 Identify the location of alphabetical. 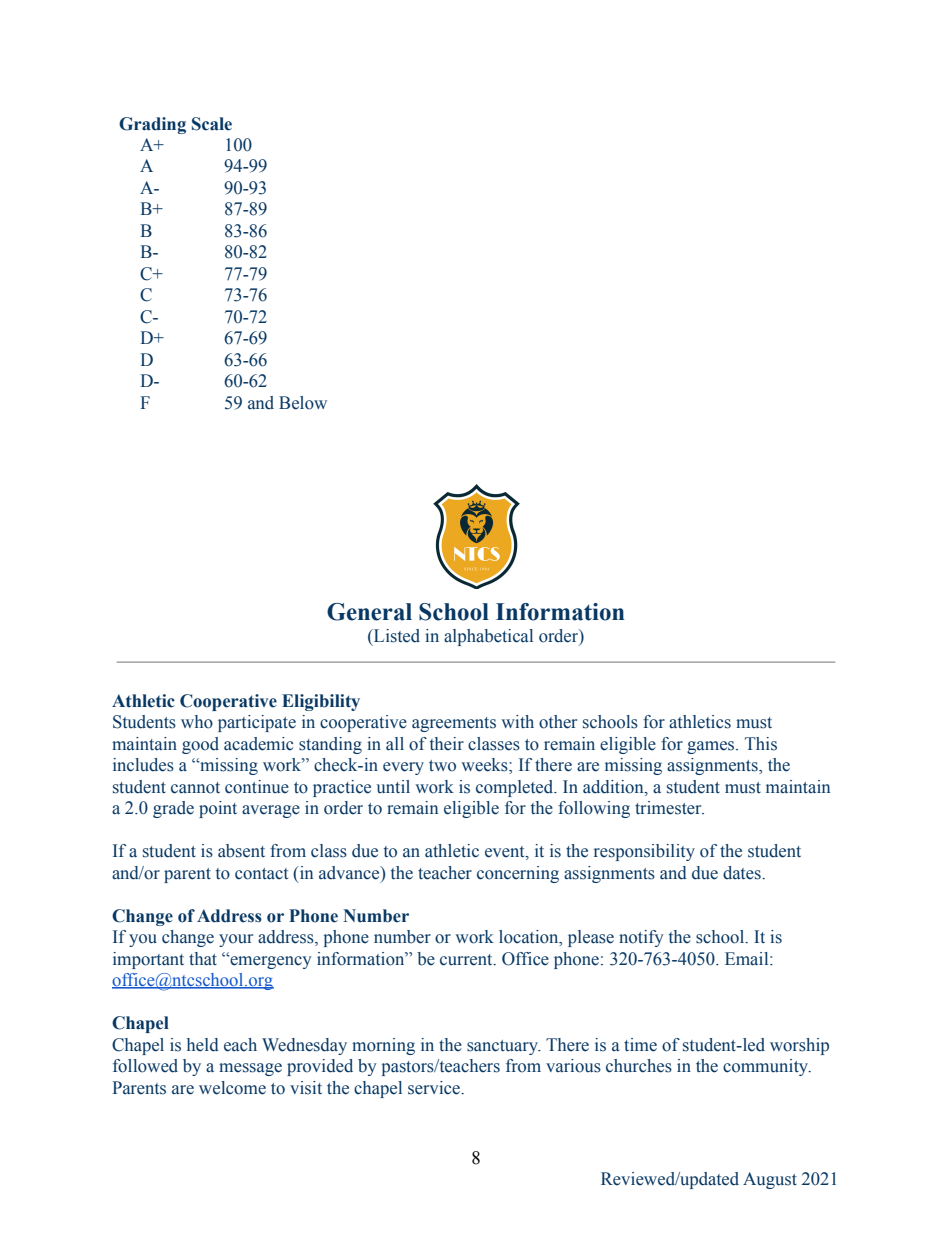
(488, 637).
